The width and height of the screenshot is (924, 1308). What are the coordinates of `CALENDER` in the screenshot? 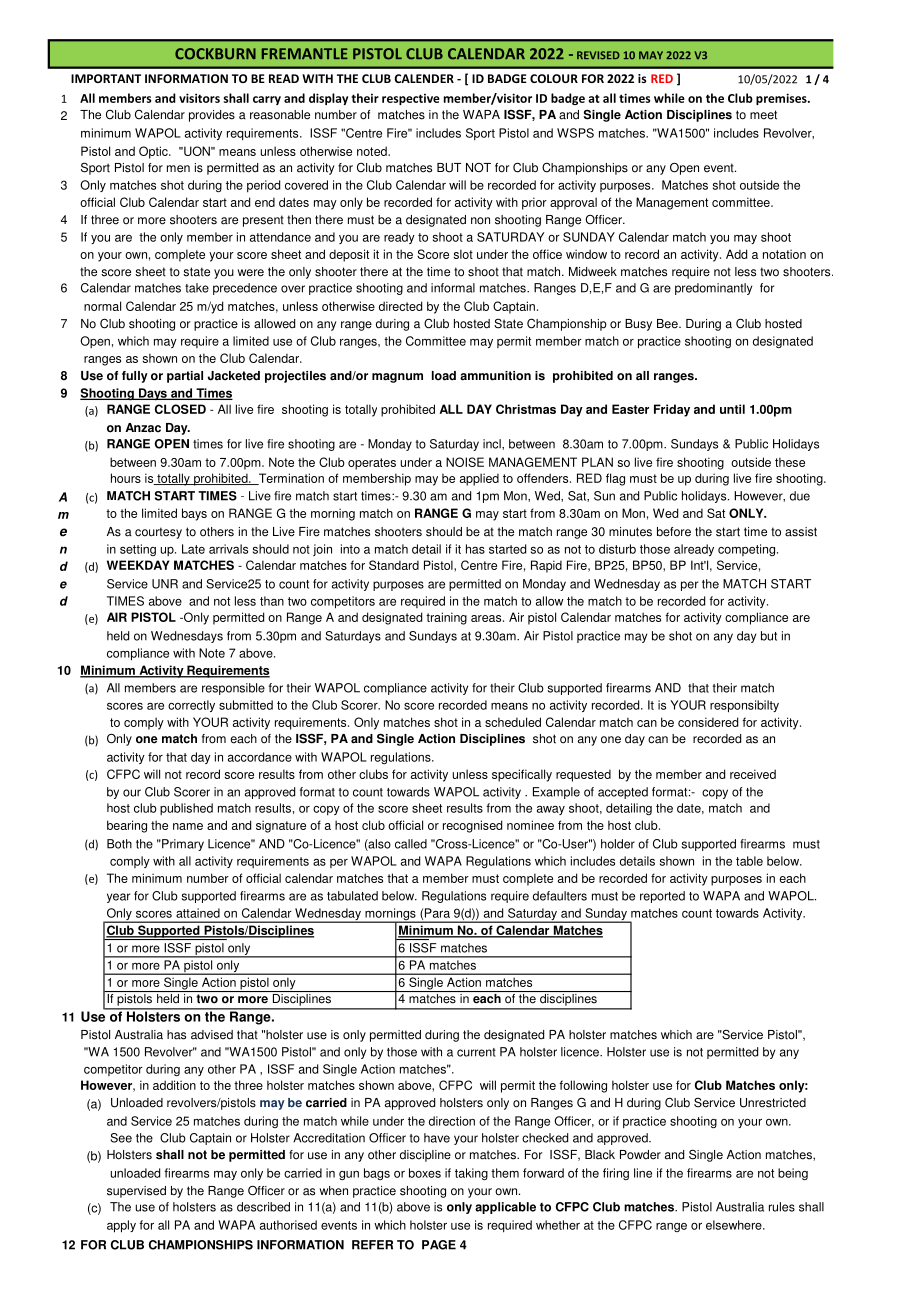 It's located at (424, 78).
